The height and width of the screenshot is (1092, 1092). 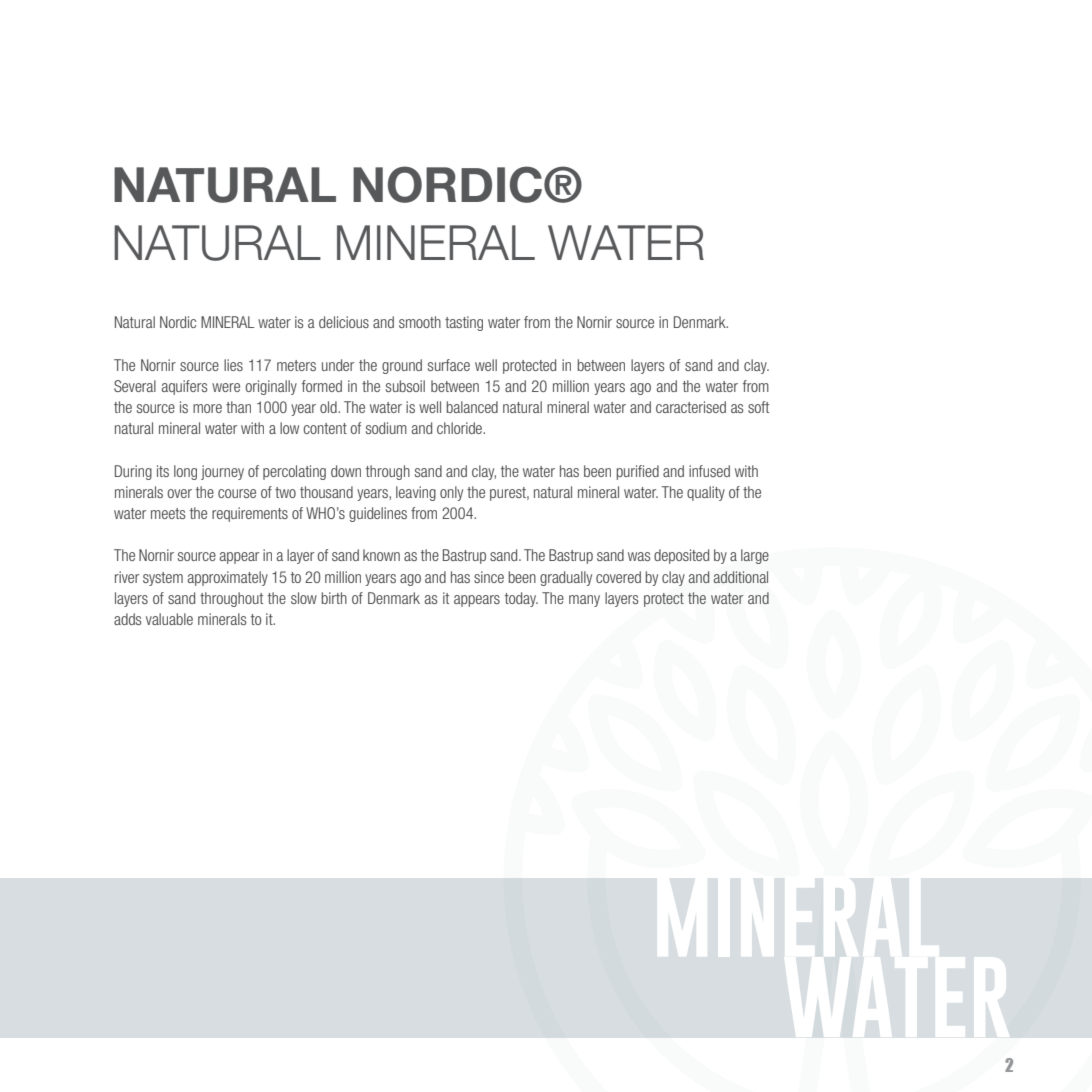 What do you see at coordinates (185, 472) in the screenshot?
I see `long` at bounding box center [185, 472].
